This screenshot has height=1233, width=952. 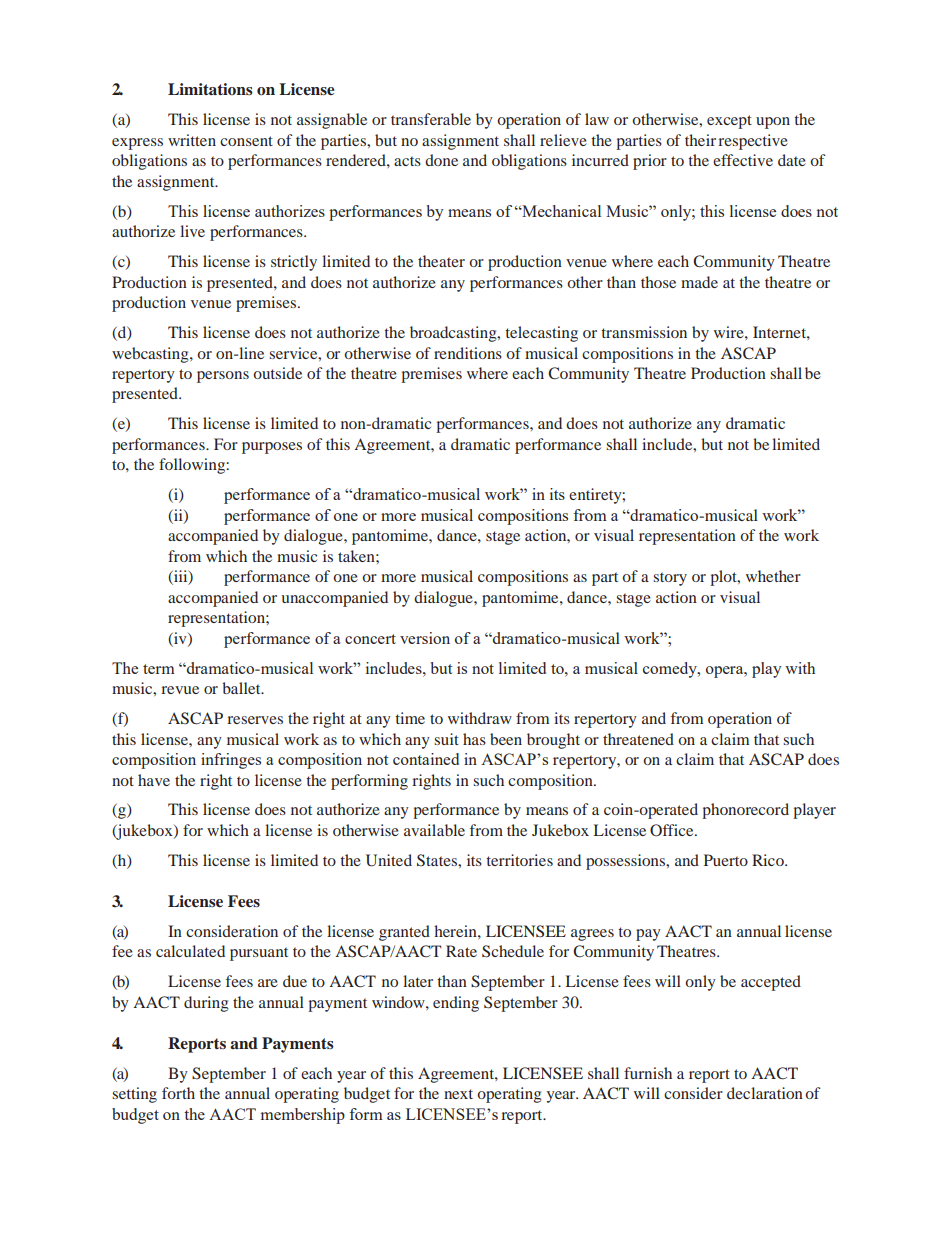 What do you see at coordinates (431, 119) in the screenshot?
I see `transferable` at bounding box center [431, 119].
